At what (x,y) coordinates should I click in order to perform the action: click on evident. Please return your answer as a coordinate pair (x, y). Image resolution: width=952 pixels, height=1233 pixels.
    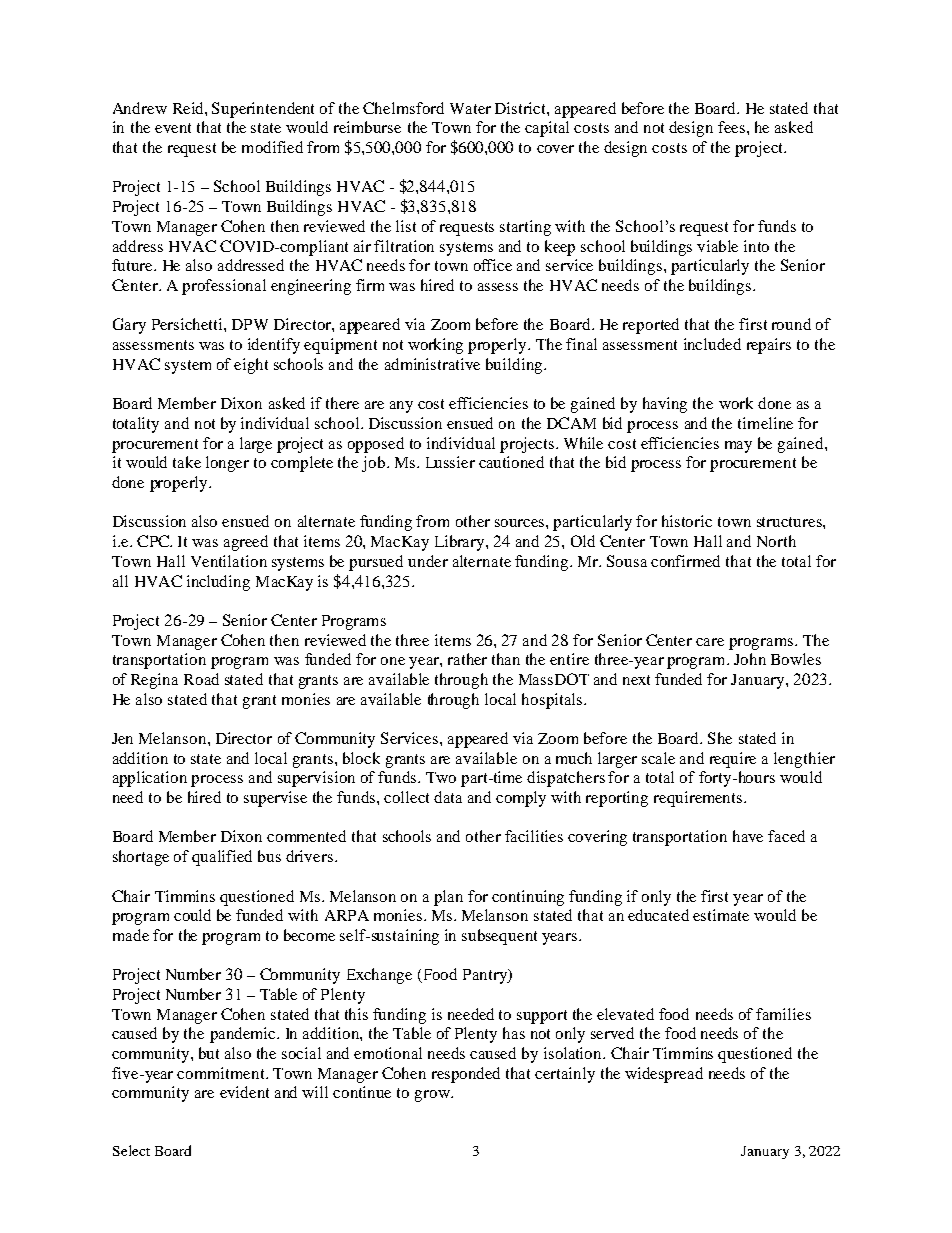
    Looking at the image, I should click on (244, 1092).
